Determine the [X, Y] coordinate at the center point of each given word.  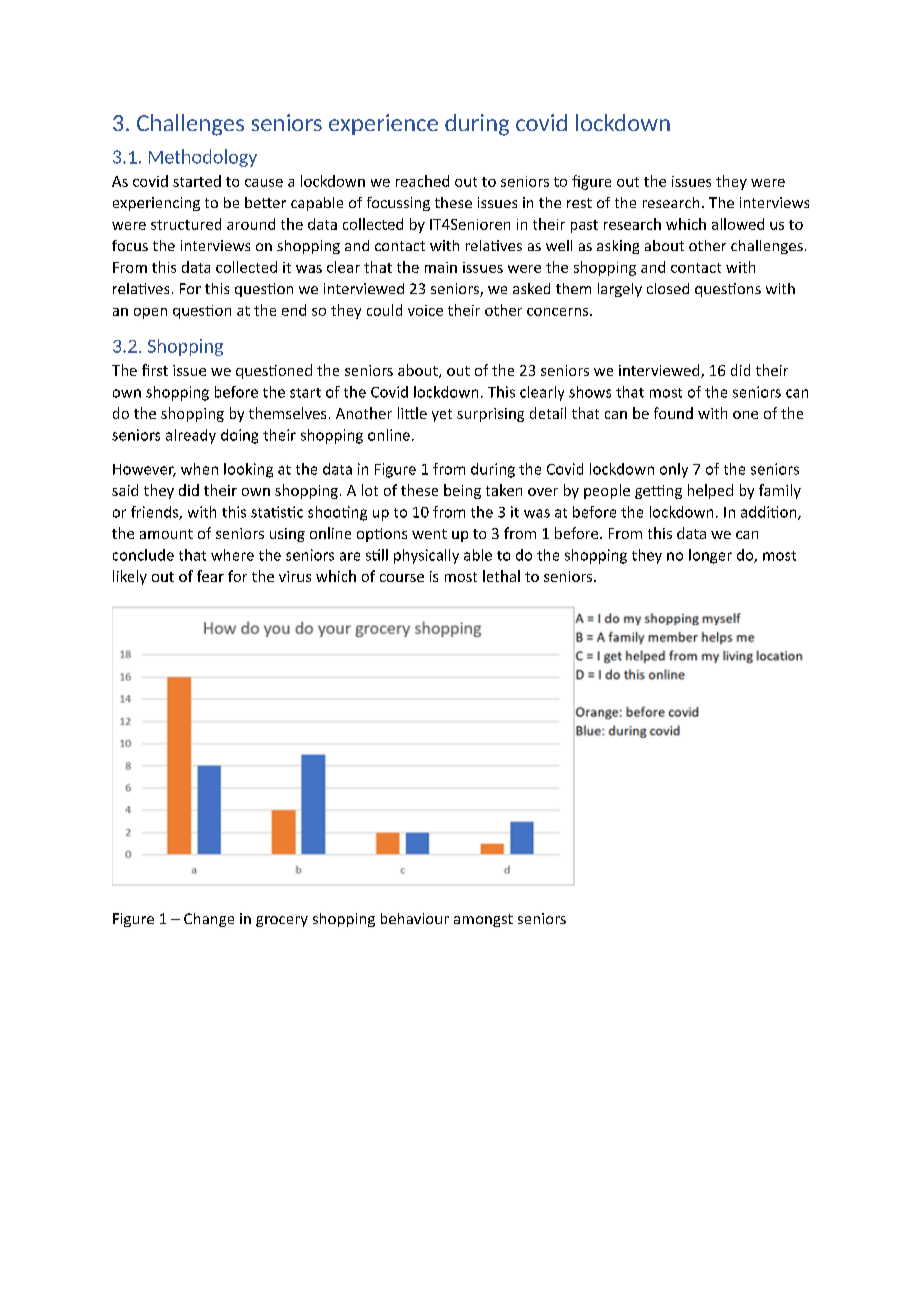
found [673, 413]
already [191, 436]
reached [422, 181]
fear [210, 576]
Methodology [203, 158]
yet [442, 415]
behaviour [415, 918]
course [402, 578]
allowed [738, 224]
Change [209, 920]
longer [710, 556]
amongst [483, 920]
